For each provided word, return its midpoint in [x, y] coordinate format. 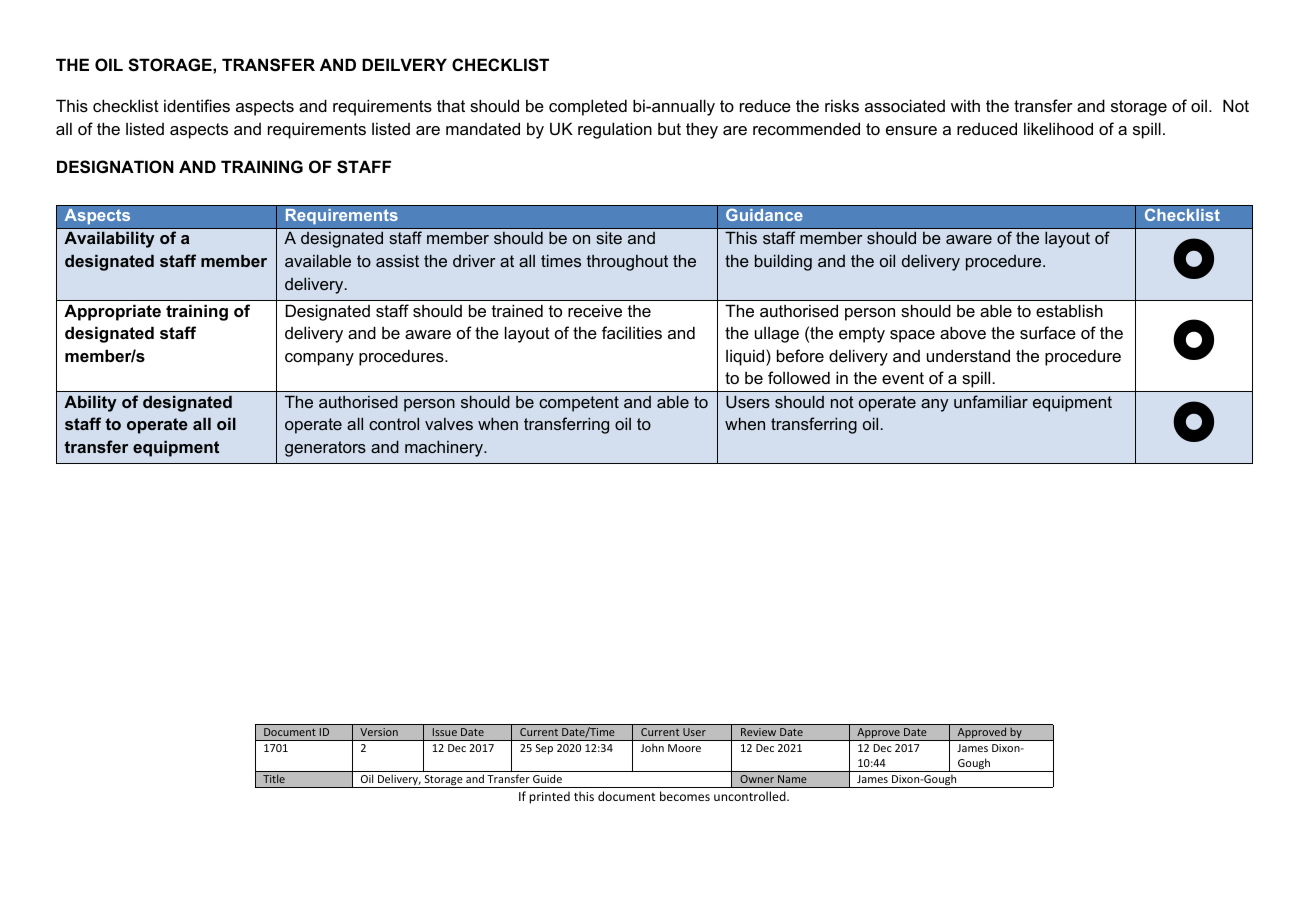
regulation [615, 130]
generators [325, 449]
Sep [544, 749]
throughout [627, 263]
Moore [684, 748]
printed [549, 797]
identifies [197, 105]
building [783, 262]
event [903, 378]
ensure [911, 130]
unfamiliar [991, 401]
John [652, 747]
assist [397, 261]
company [319, 359]
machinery [445, 448]
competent [579, 404]
